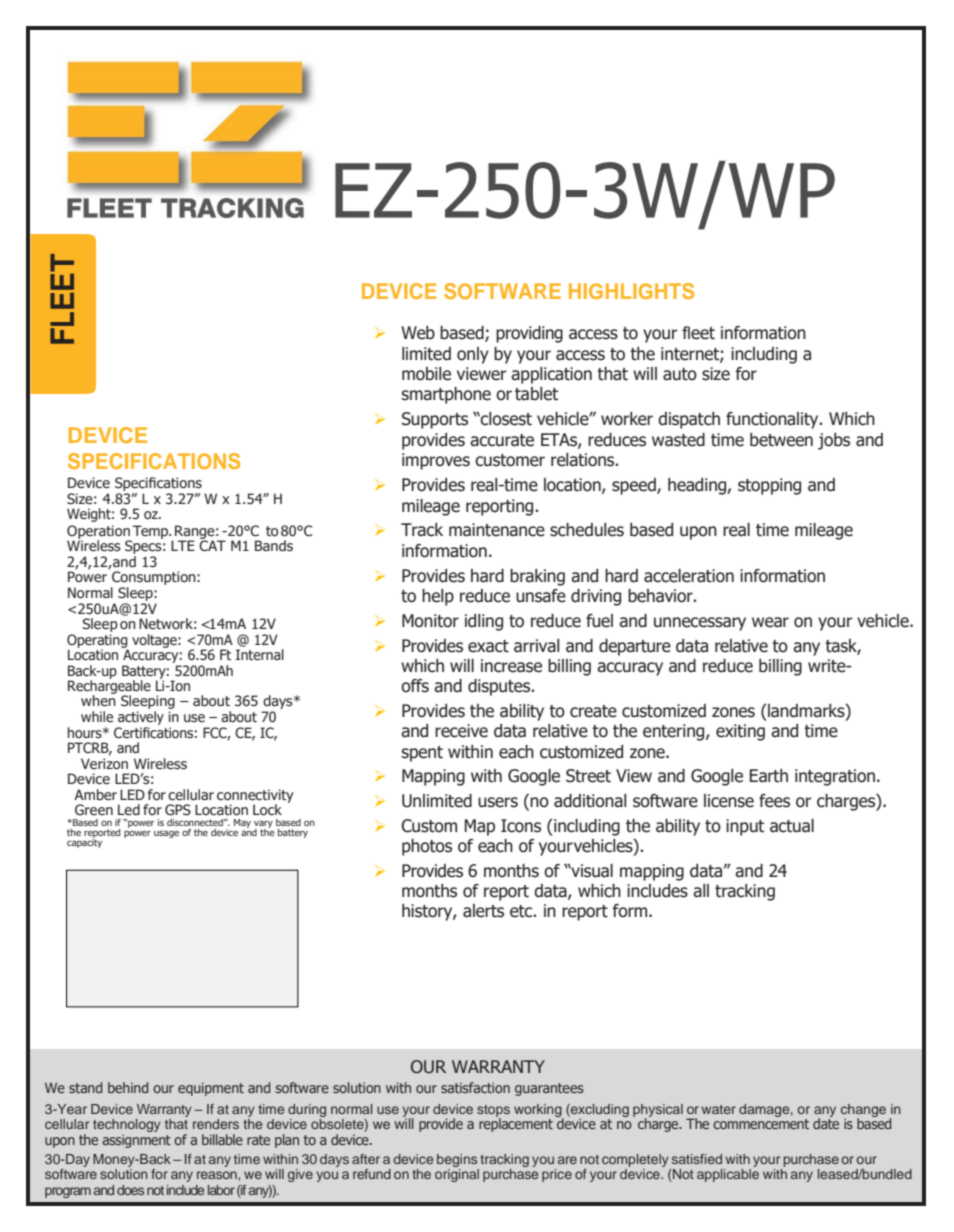 This screenshot has height=1232, width=954. What do you see at coordinates (183, 545) in the screenshot?
I see `LTE` at bounding box center [183, 545].
